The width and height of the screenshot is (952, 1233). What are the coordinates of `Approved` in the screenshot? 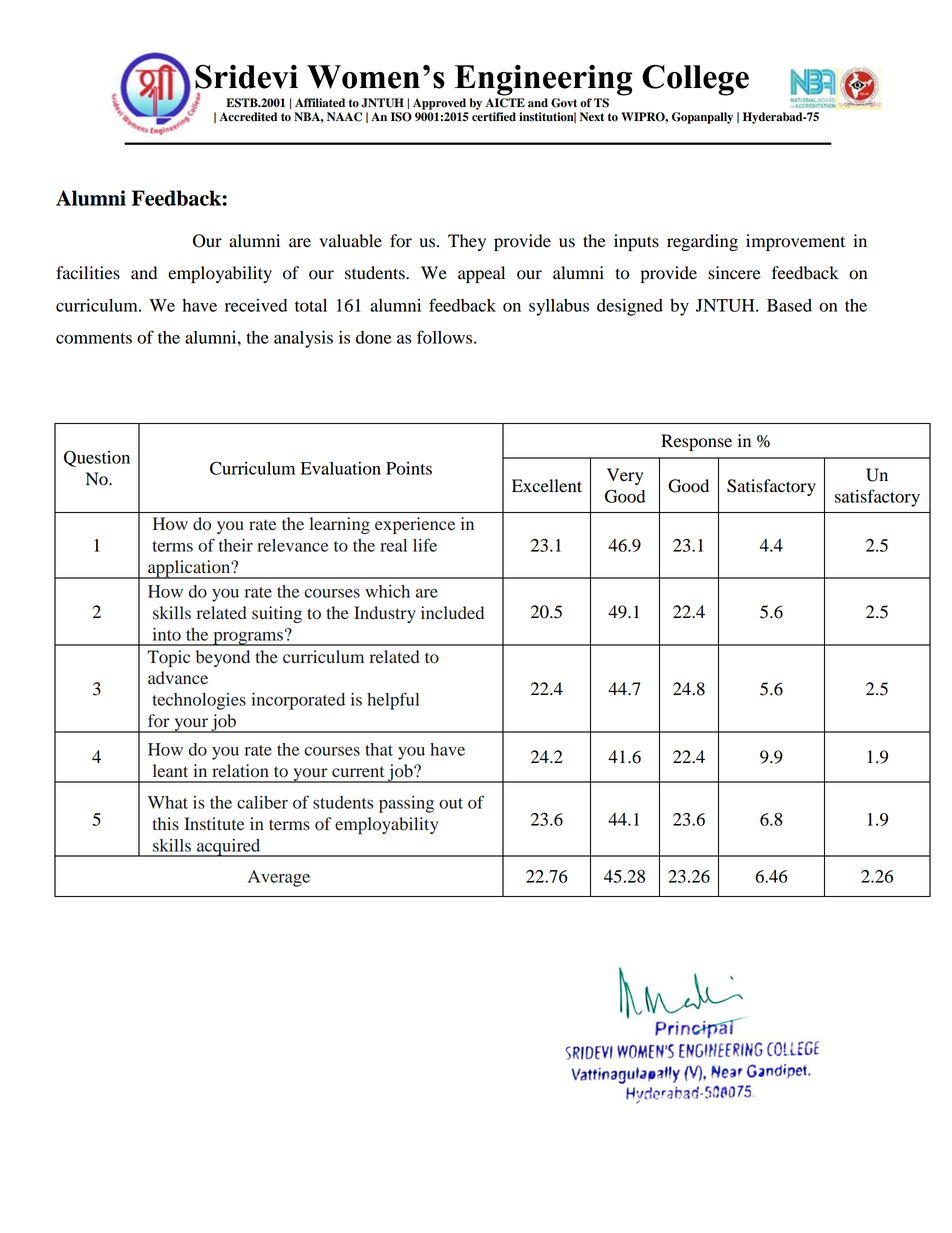 It's located at (439, 104).
